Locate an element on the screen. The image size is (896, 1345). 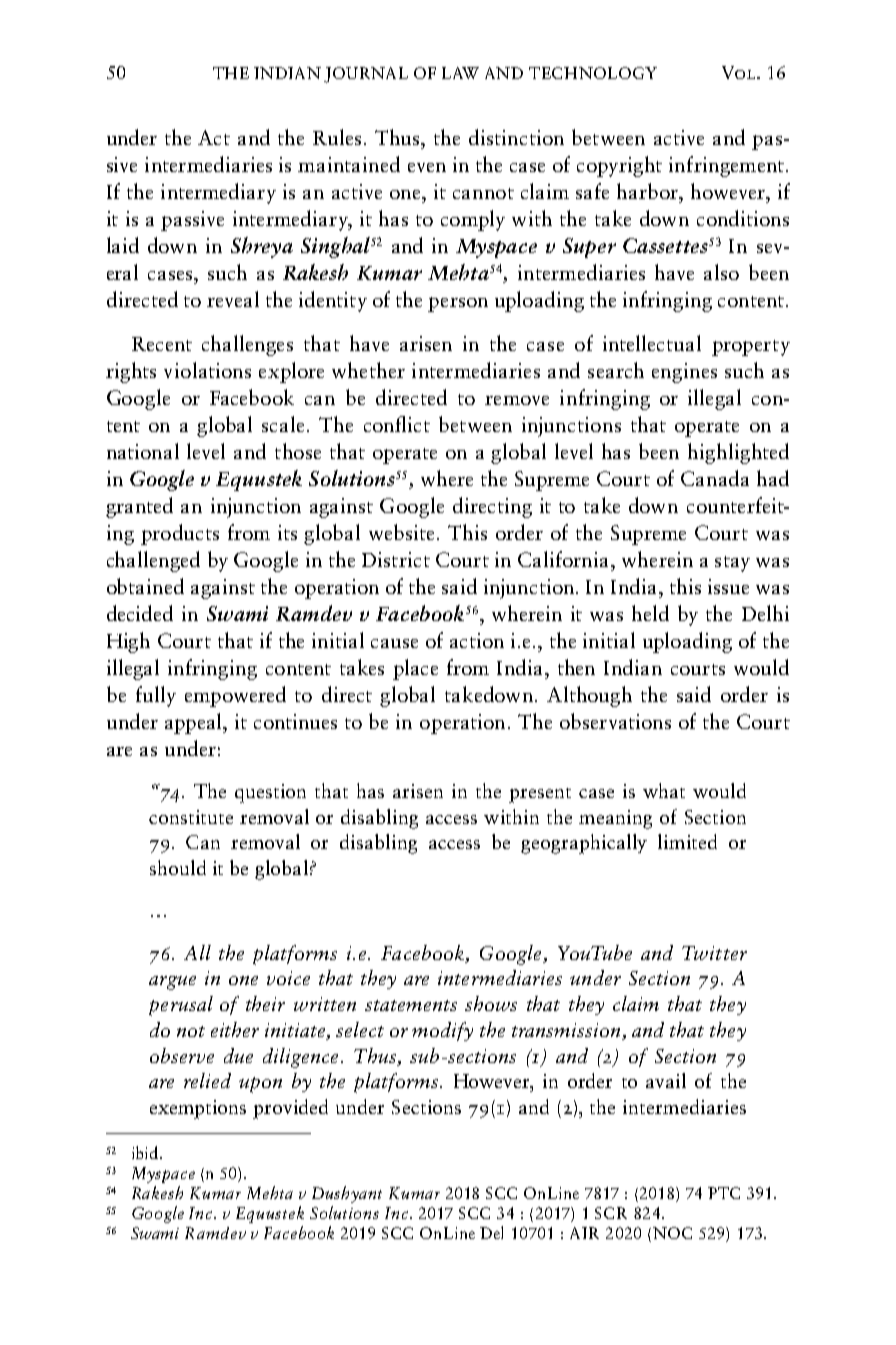
Rules is located at coordinates (337, 137).
